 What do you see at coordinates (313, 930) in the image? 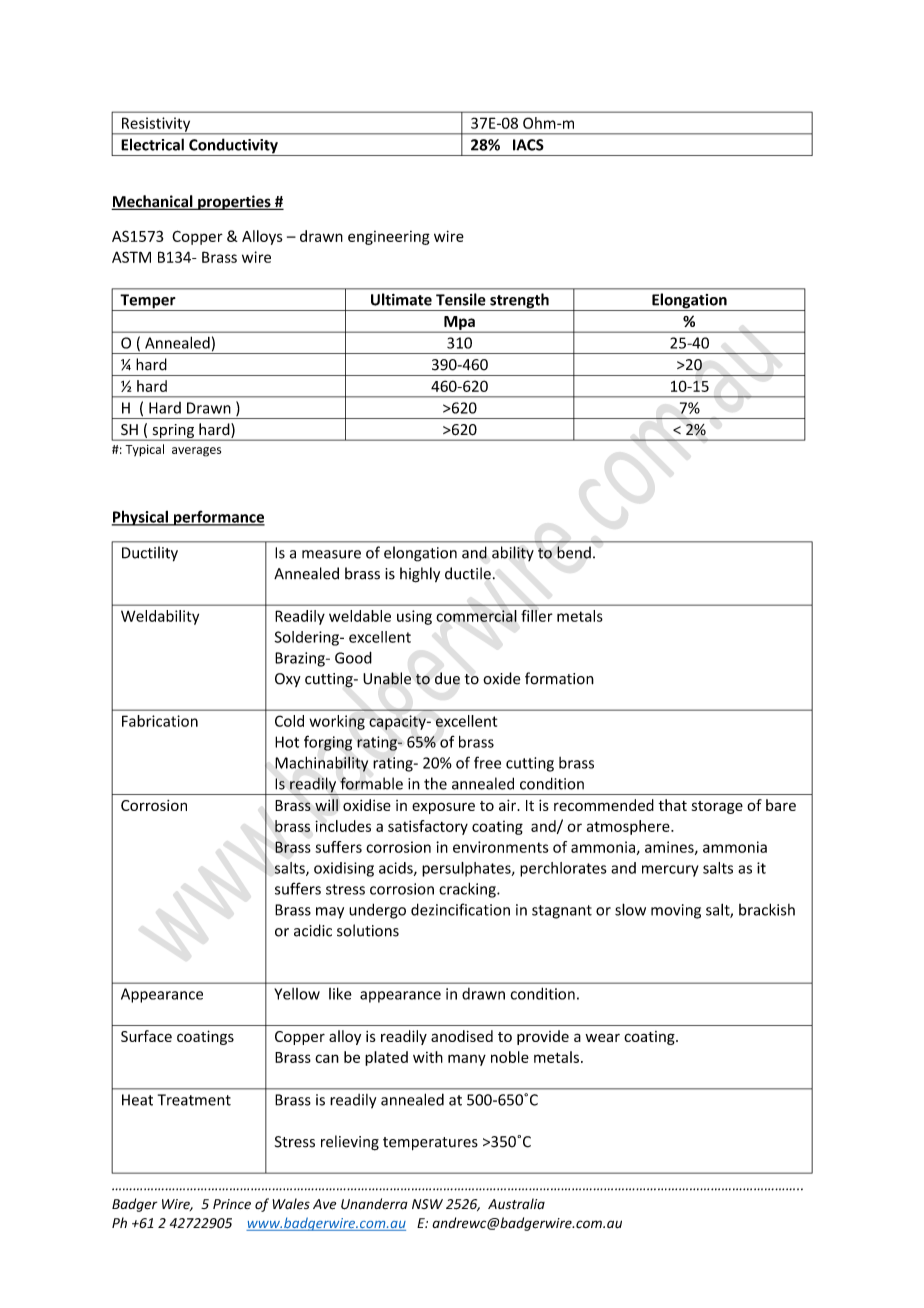
I see `acidic` at bounding box center [313, 930].
